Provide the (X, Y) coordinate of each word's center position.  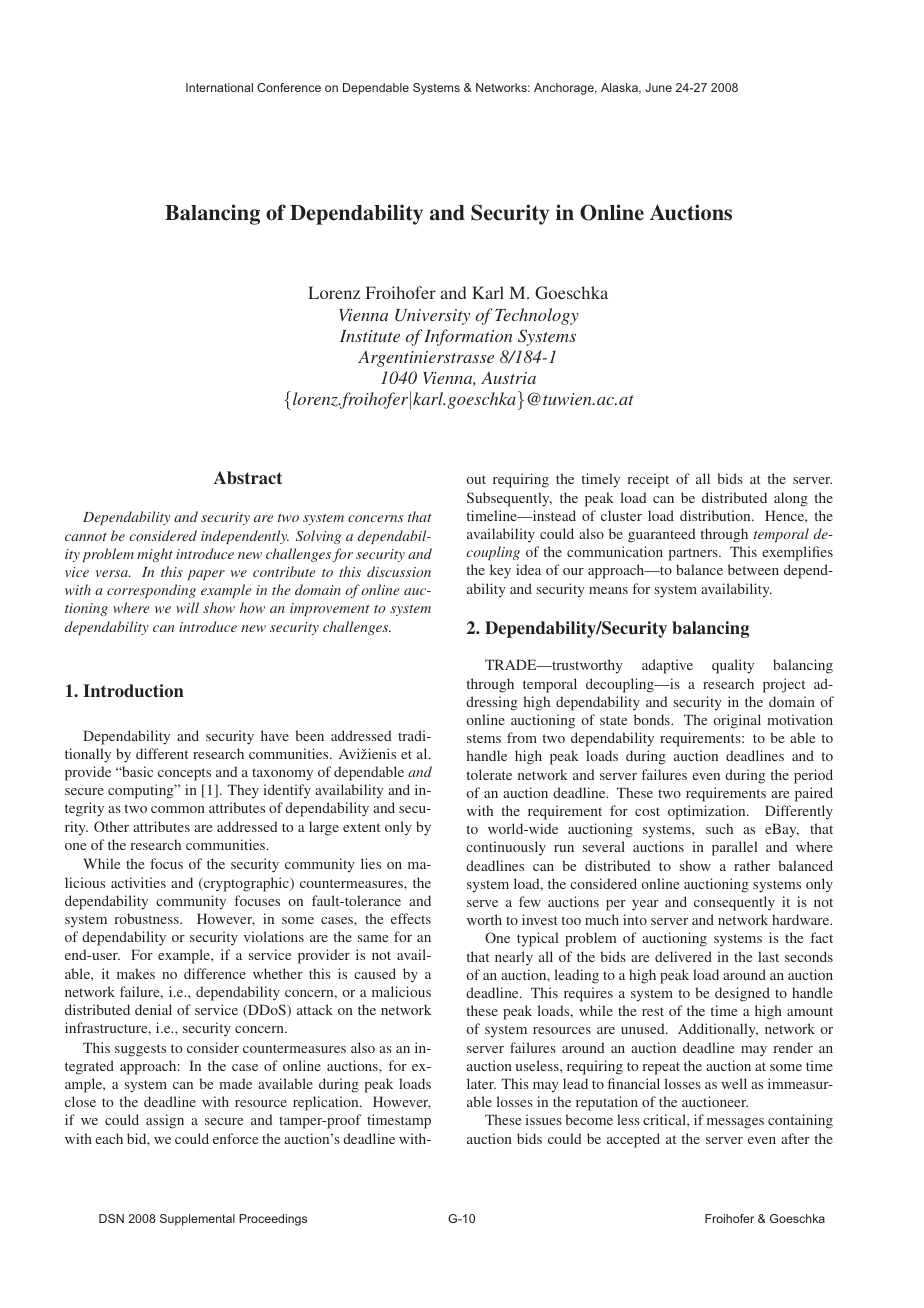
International (219, 87)
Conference (289, 87)
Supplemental (197, 1220)
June (658, 87)
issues (543, 1119)
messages (735, 1123)
